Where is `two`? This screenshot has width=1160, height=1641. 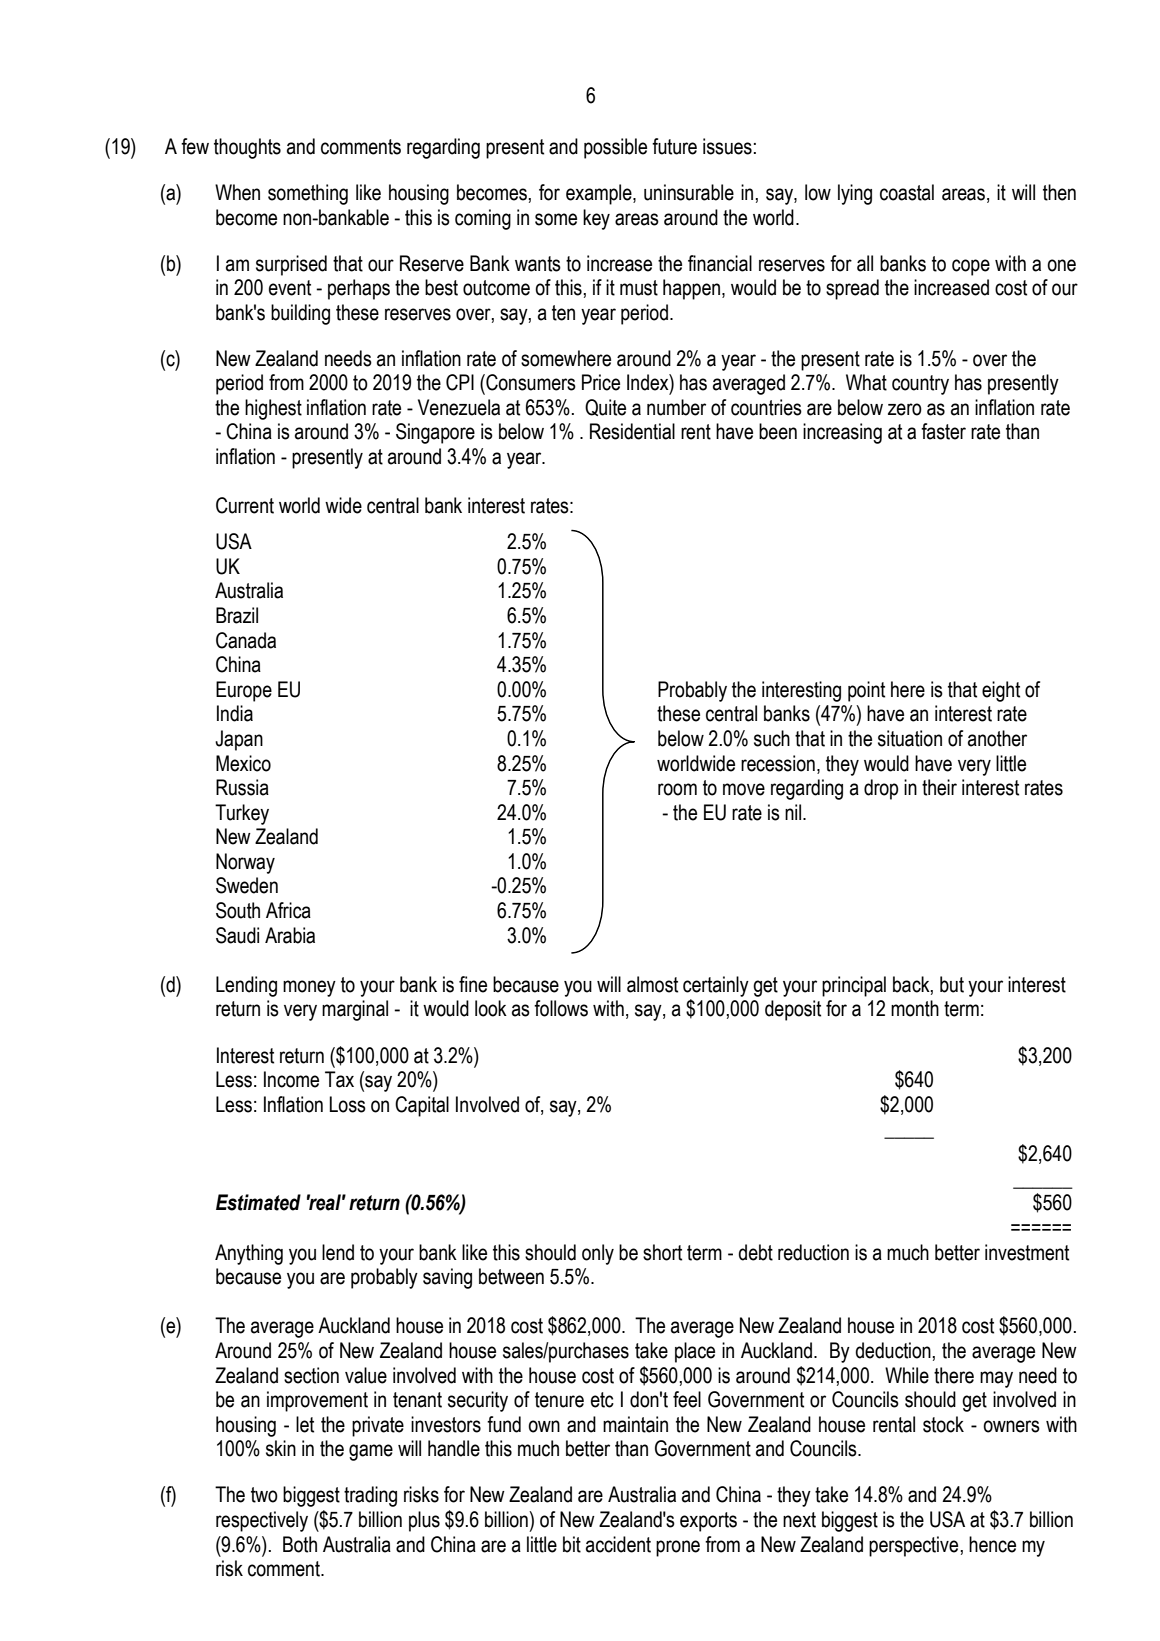
two is located at coordinates (264, 1495).
